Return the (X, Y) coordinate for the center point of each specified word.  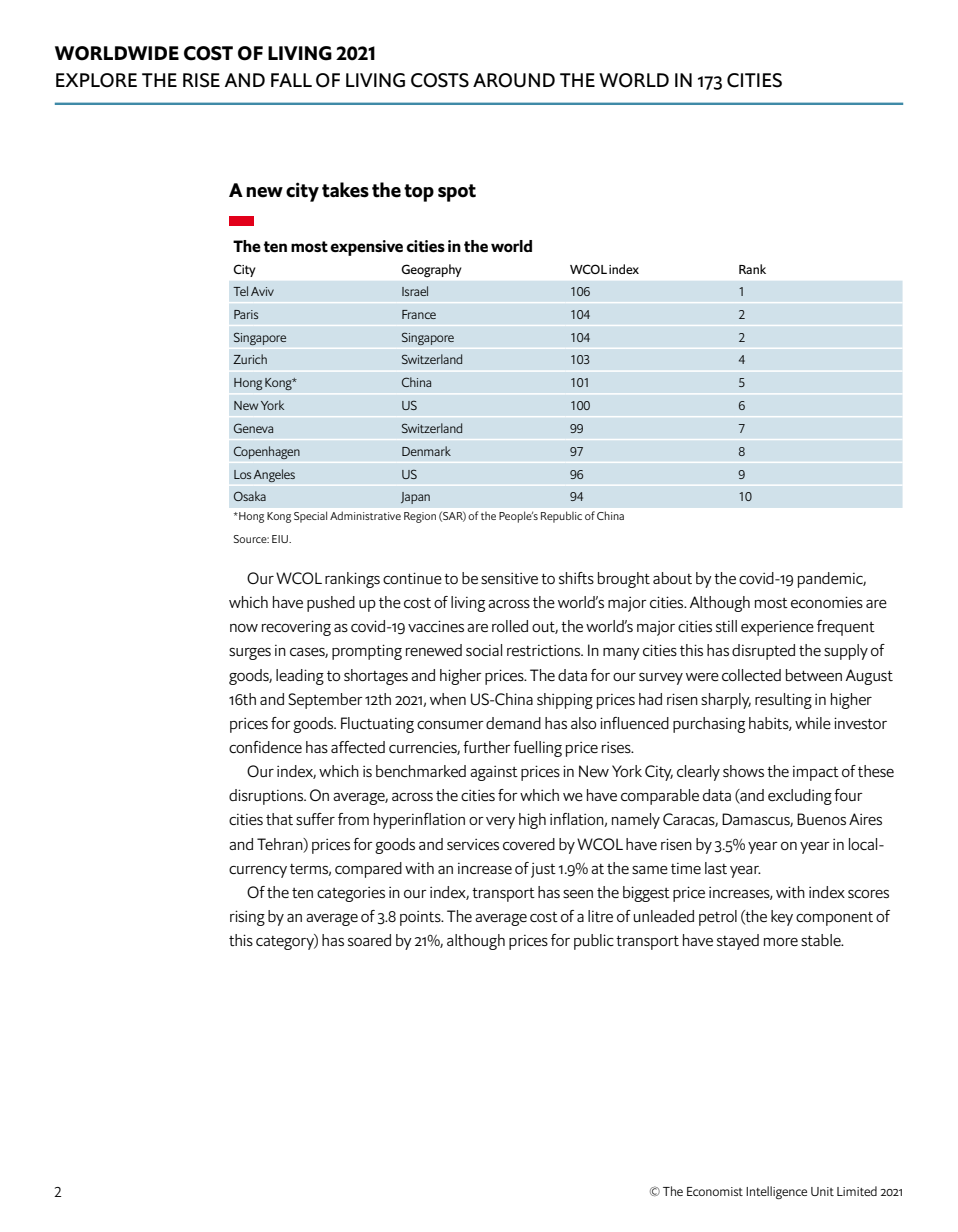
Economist (715, 1191)
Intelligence (776, 1192)
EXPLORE (96, 80)
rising (247, 918)
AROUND (514, 80)
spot (457, 193)
